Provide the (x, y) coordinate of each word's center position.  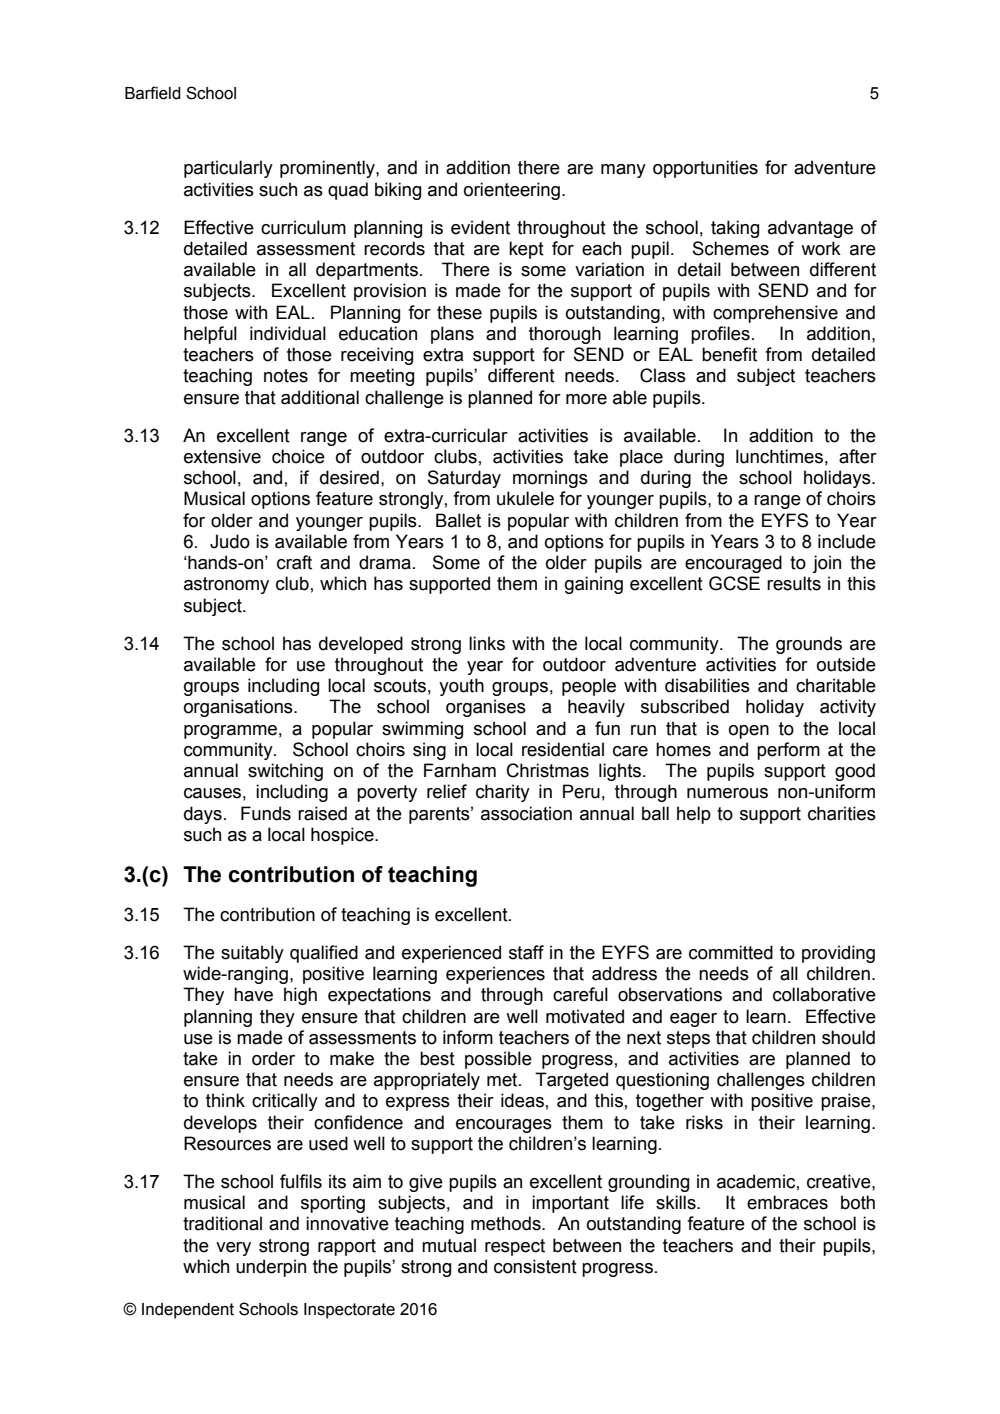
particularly (228, 169)
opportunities (705, 169)
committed (731, 952)
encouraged (733, 564)
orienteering (512, 191)
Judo (230, 541)
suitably (252, 954)
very (233, 1249)
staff (526, 952)
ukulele (525, 498)
